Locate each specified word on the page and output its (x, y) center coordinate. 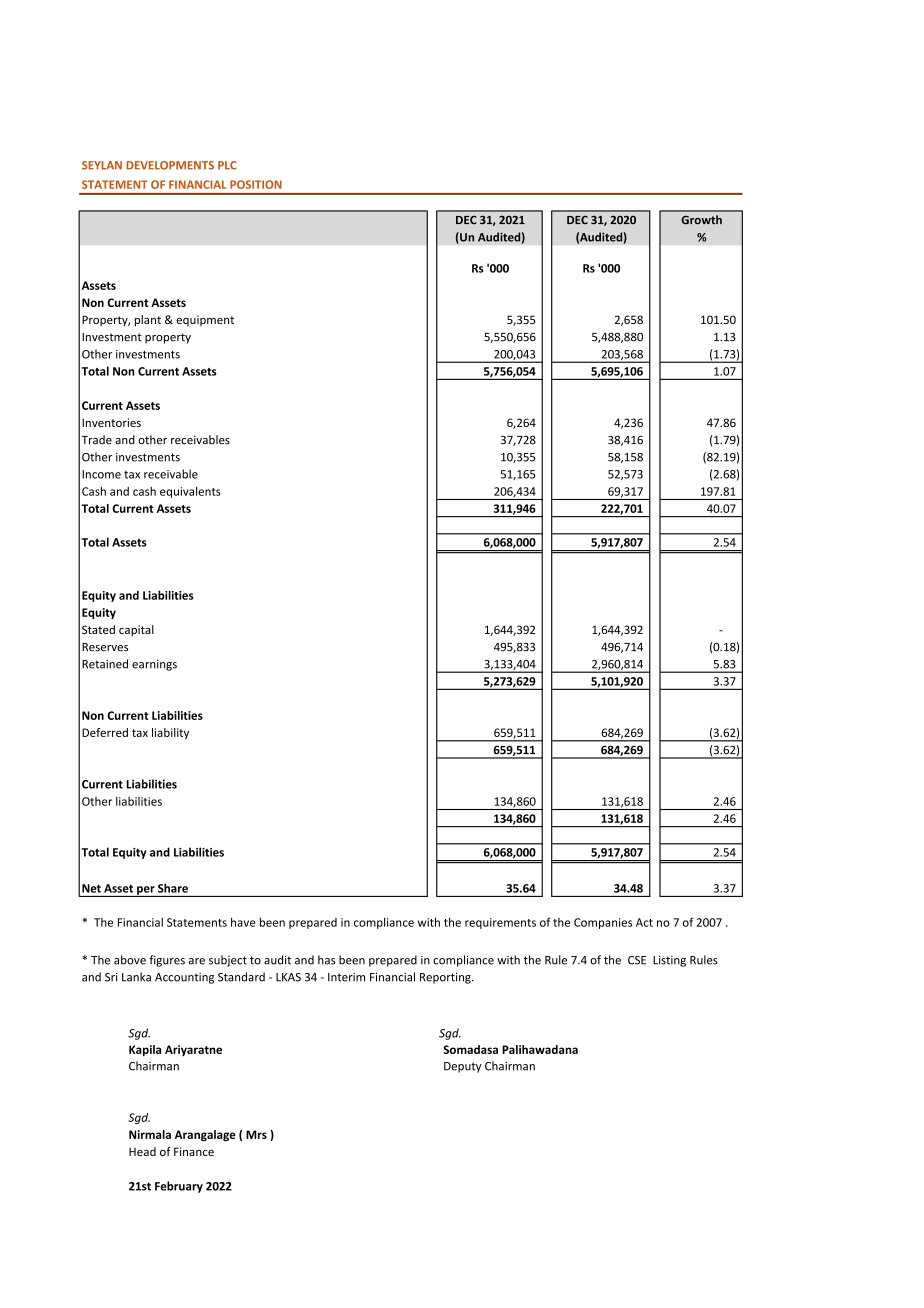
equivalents (190, 492)
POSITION (256, 184)
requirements (500, 923)
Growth (701, 220)
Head (142, 1151)
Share (173, 888)
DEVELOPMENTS (170, 165)
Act (644, 922)
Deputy (462, 1067)
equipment (205, 320)
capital (136, 631)
